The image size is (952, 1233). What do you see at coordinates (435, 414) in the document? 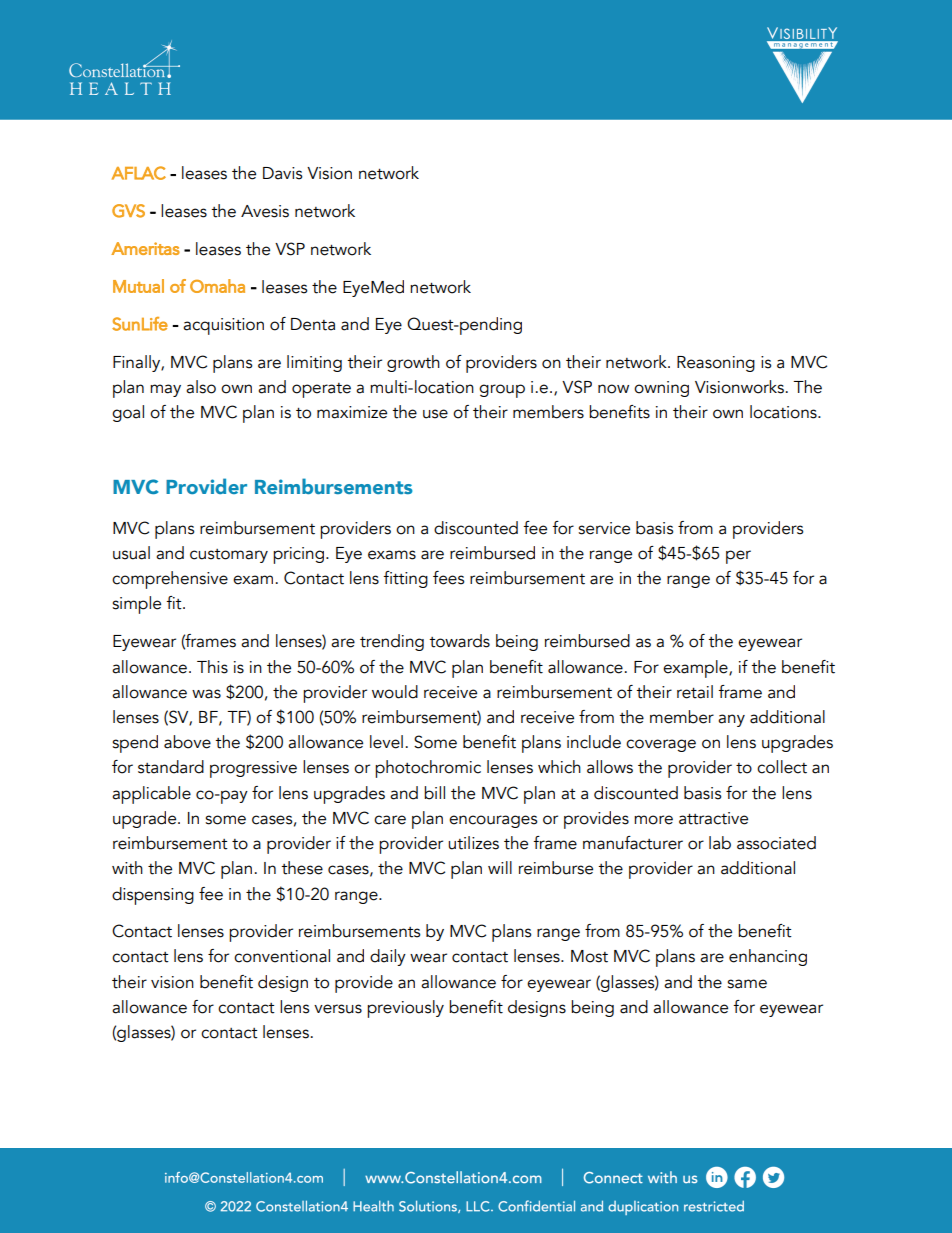
I see `use` at bounding box center [435, 414].
